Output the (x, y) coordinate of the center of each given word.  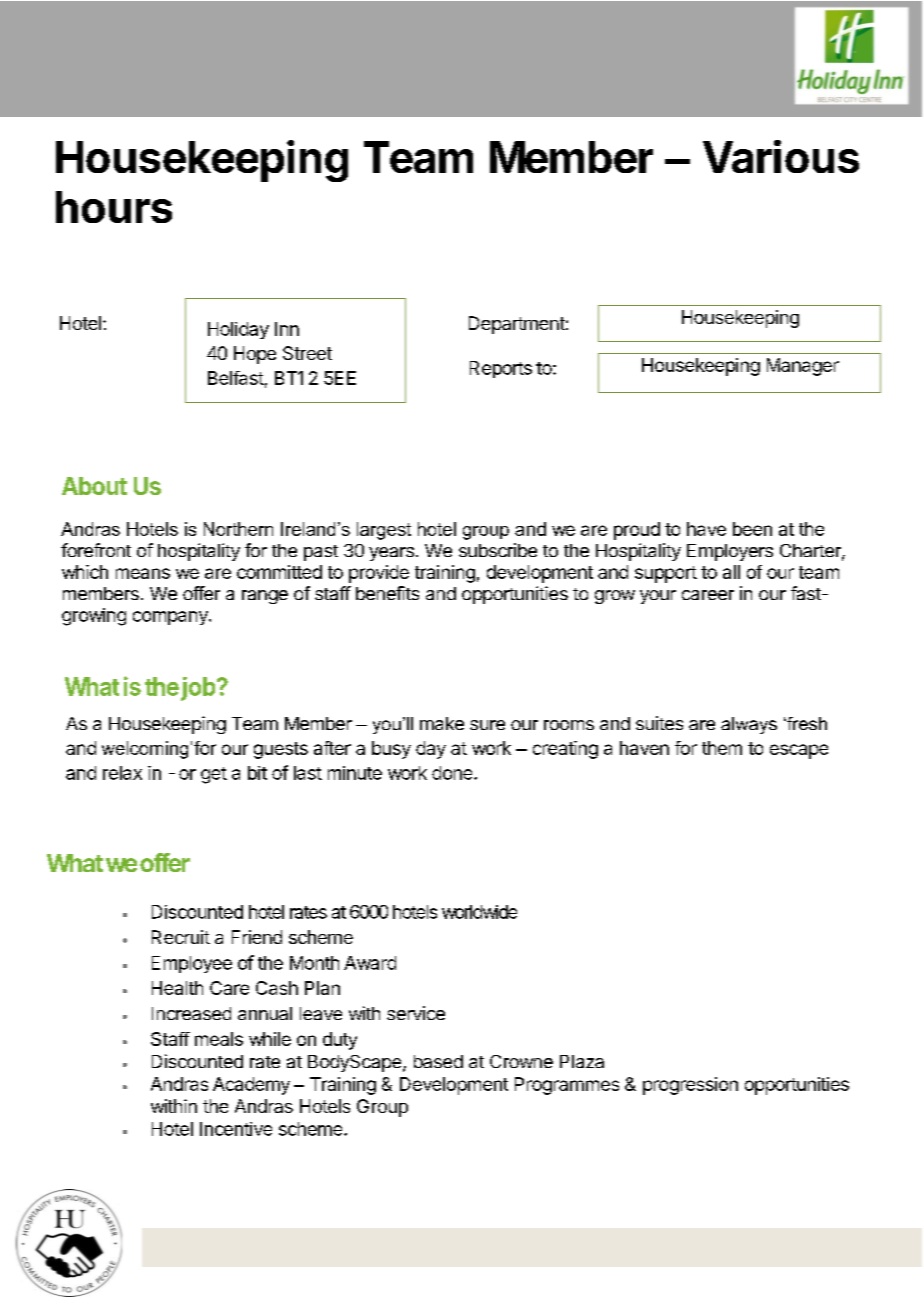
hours (114, 207)
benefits (387, 593)
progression (690, 1086)
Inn (287, 329)
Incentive (236, 1129)
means (143, 573)
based (438, 1061)
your (658, 597)
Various (781, 156)
